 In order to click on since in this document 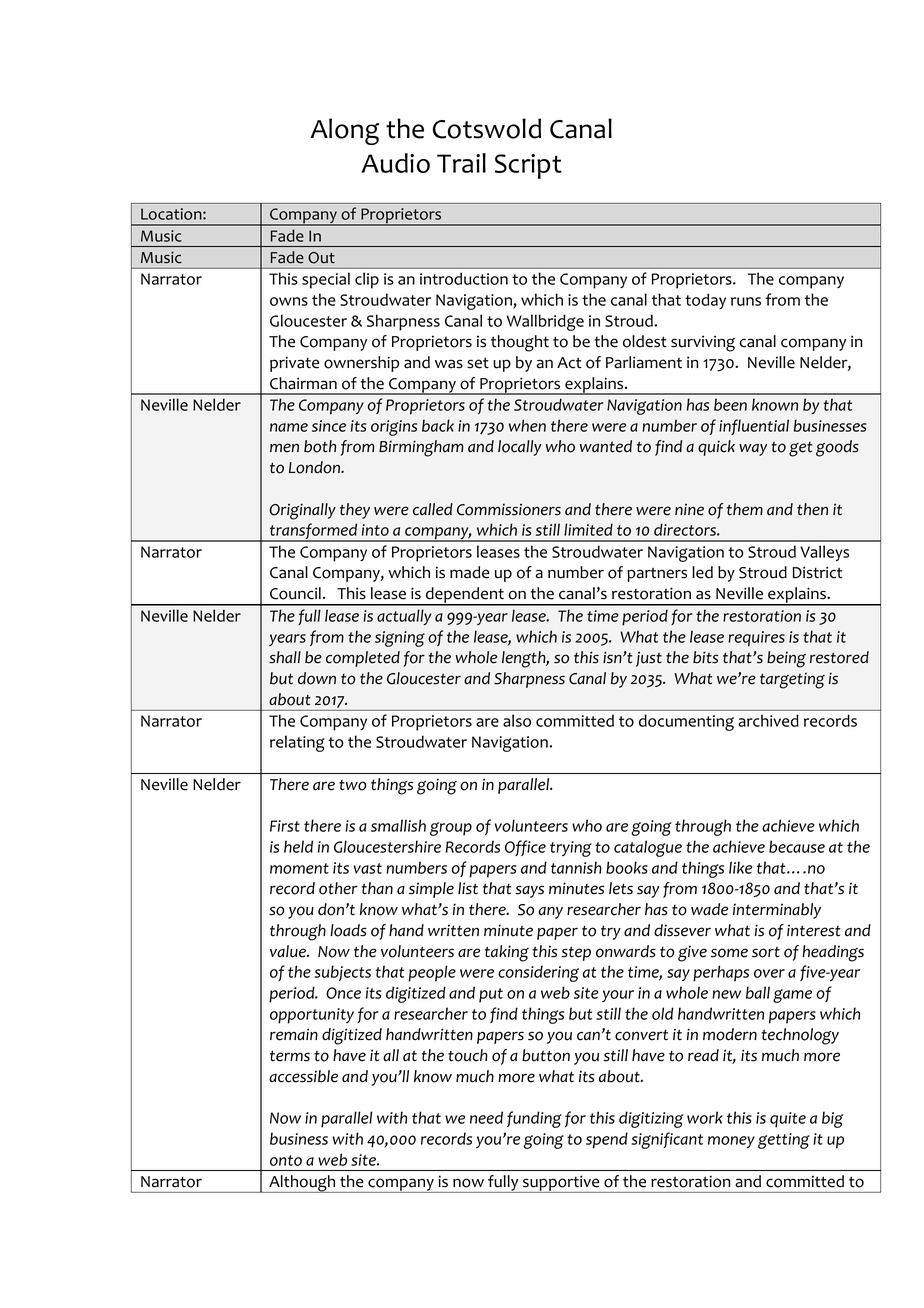, I will do `click(329, 426)`.
